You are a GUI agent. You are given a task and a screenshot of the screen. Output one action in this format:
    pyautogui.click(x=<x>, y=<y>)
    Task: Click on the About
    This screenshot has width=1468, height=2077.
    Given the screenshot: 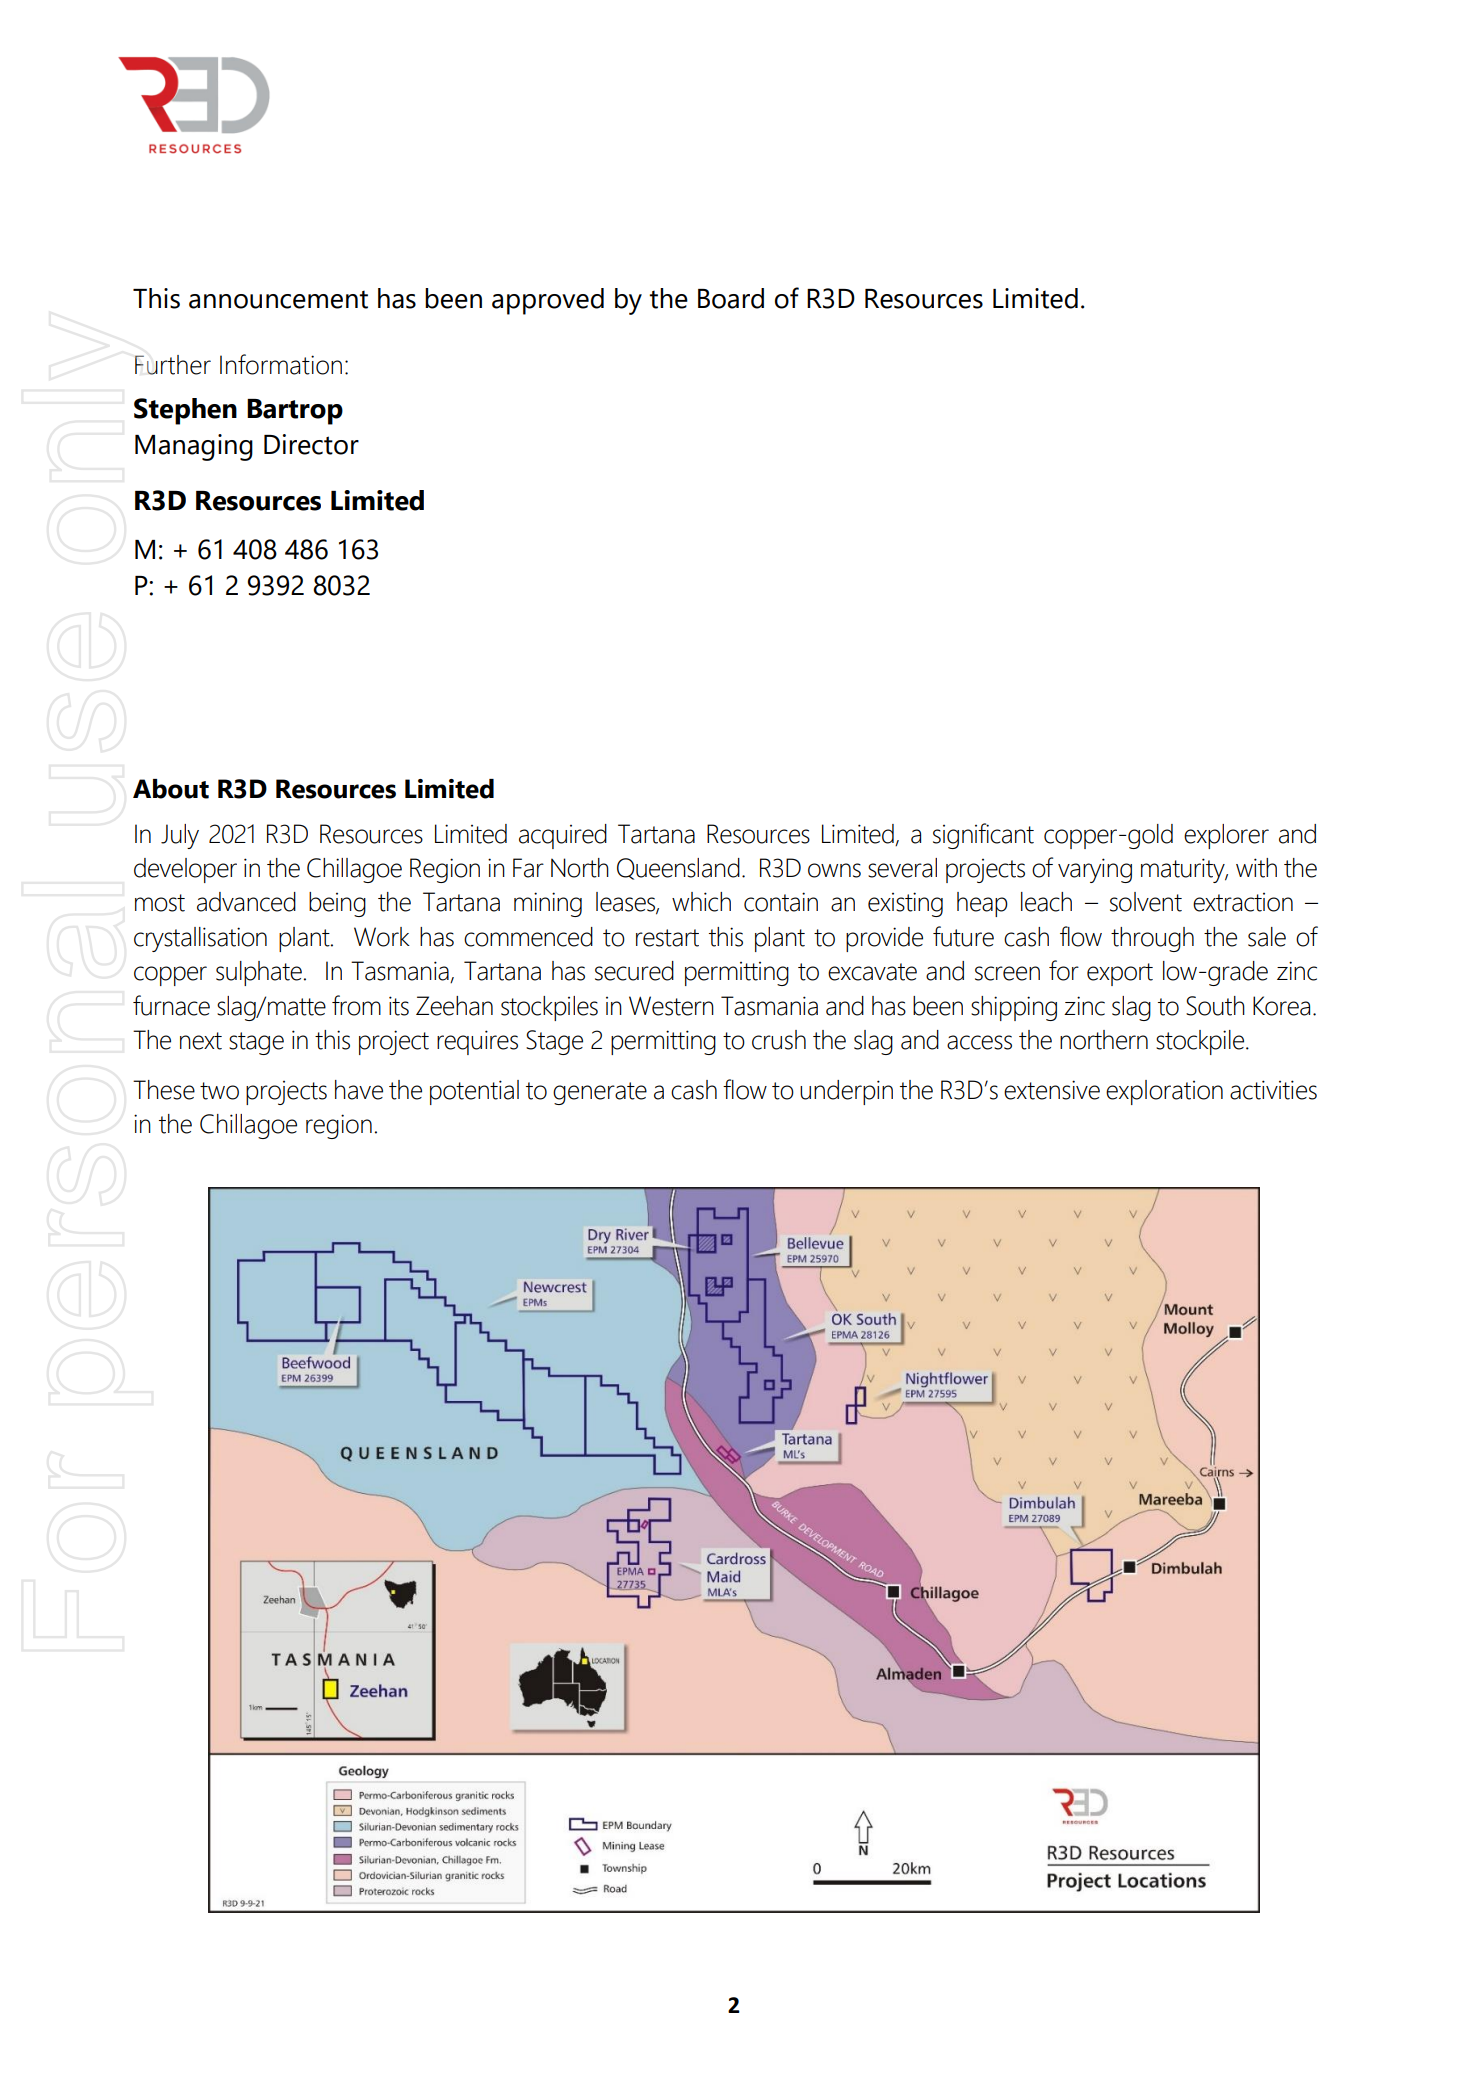 What is the action you would take?
    pyautogui.click(x=171, y=789)
